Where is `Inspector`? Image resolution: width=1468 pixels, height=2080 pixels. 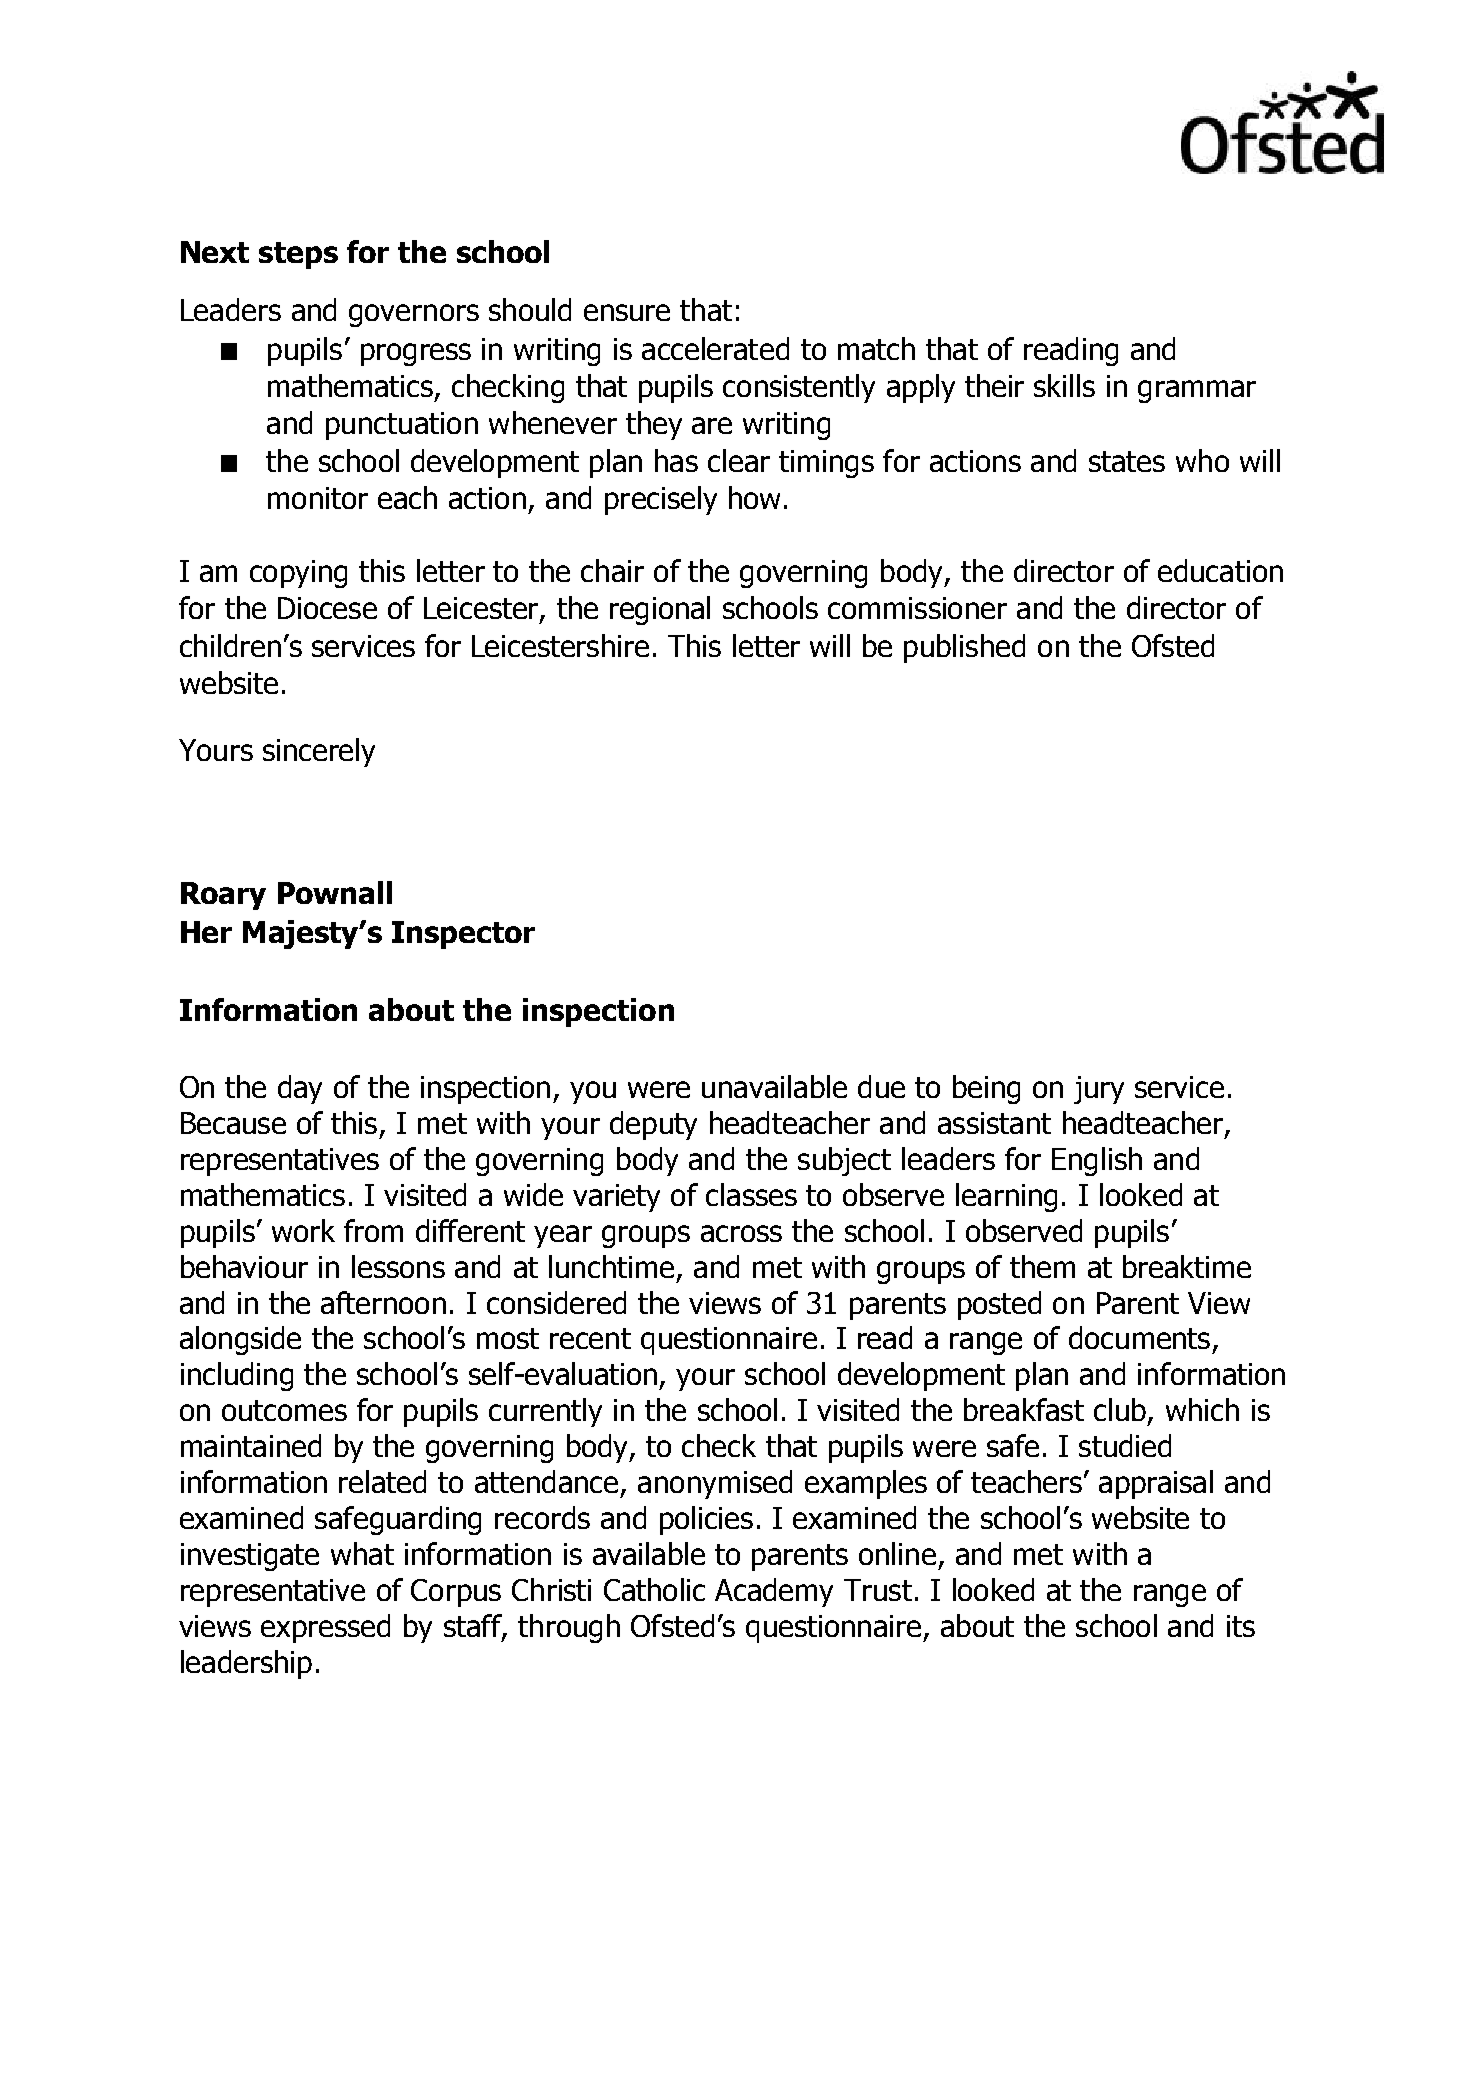 Inspector is located at coordinates (463, 935).
